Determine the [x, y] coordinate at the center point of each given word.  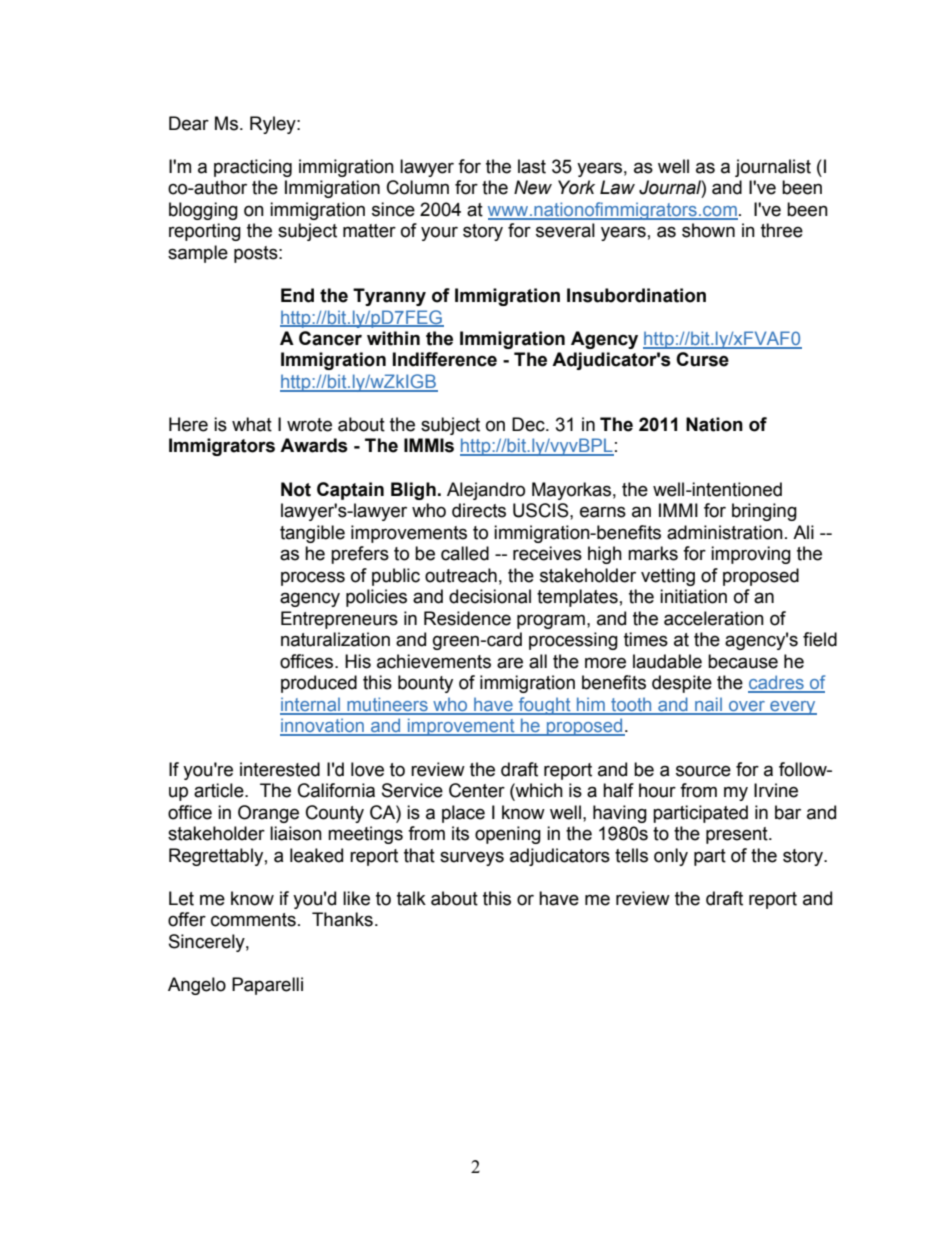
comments [253, 920]
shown [708, 230]
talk [411, 898]
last [532, 166]
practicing [253, 168]
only [671, 857]
